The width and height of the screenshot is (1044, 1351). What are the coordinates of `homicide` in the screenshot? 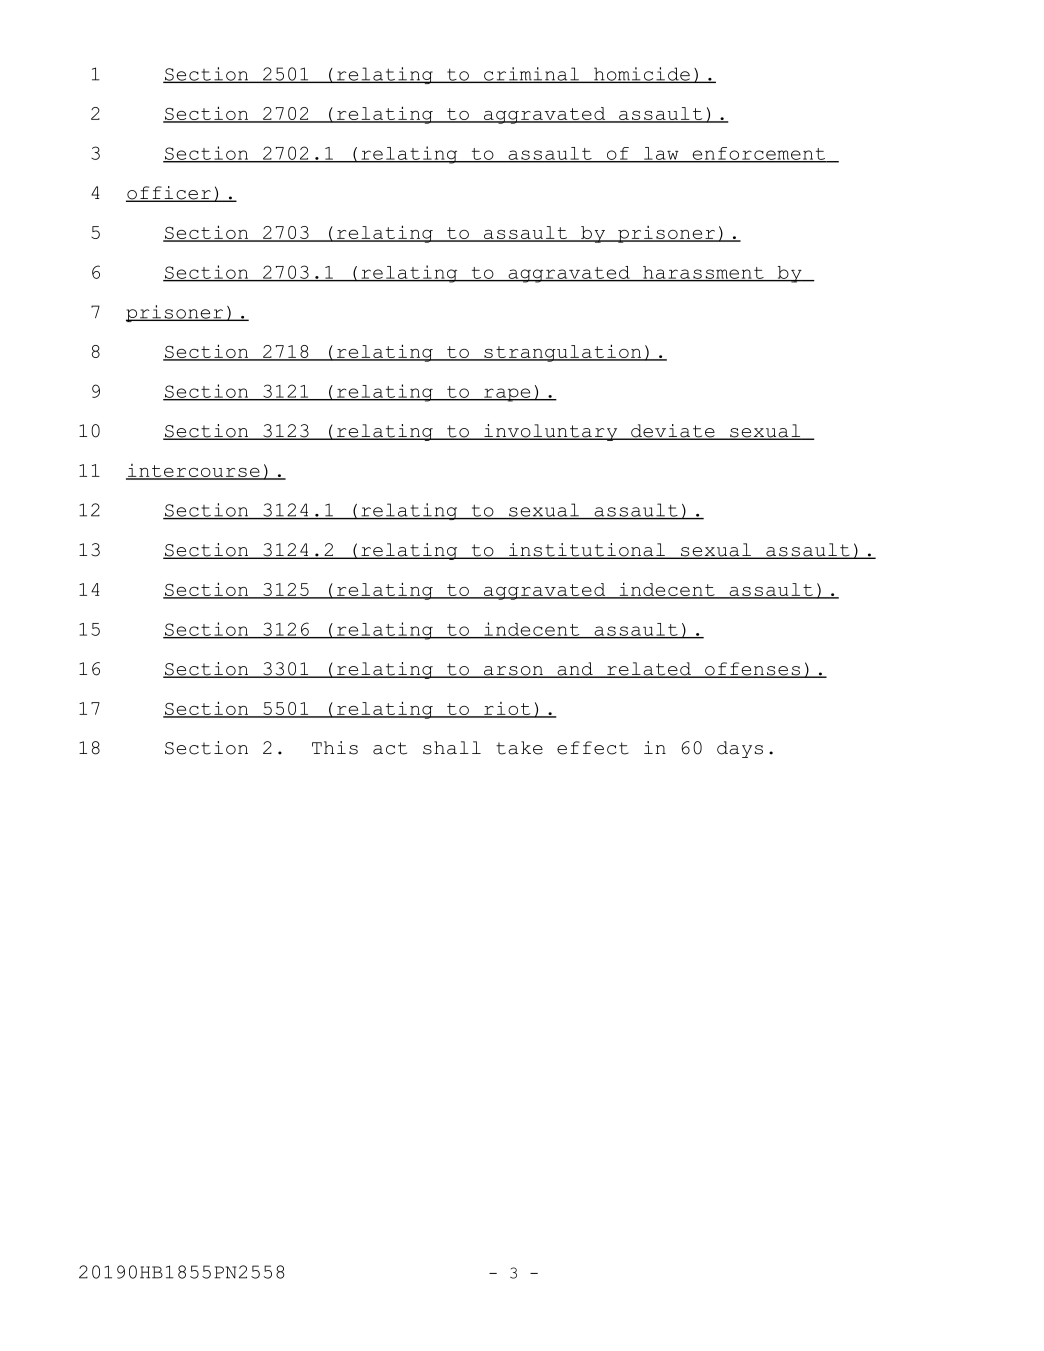 It's located at (642, 75).
